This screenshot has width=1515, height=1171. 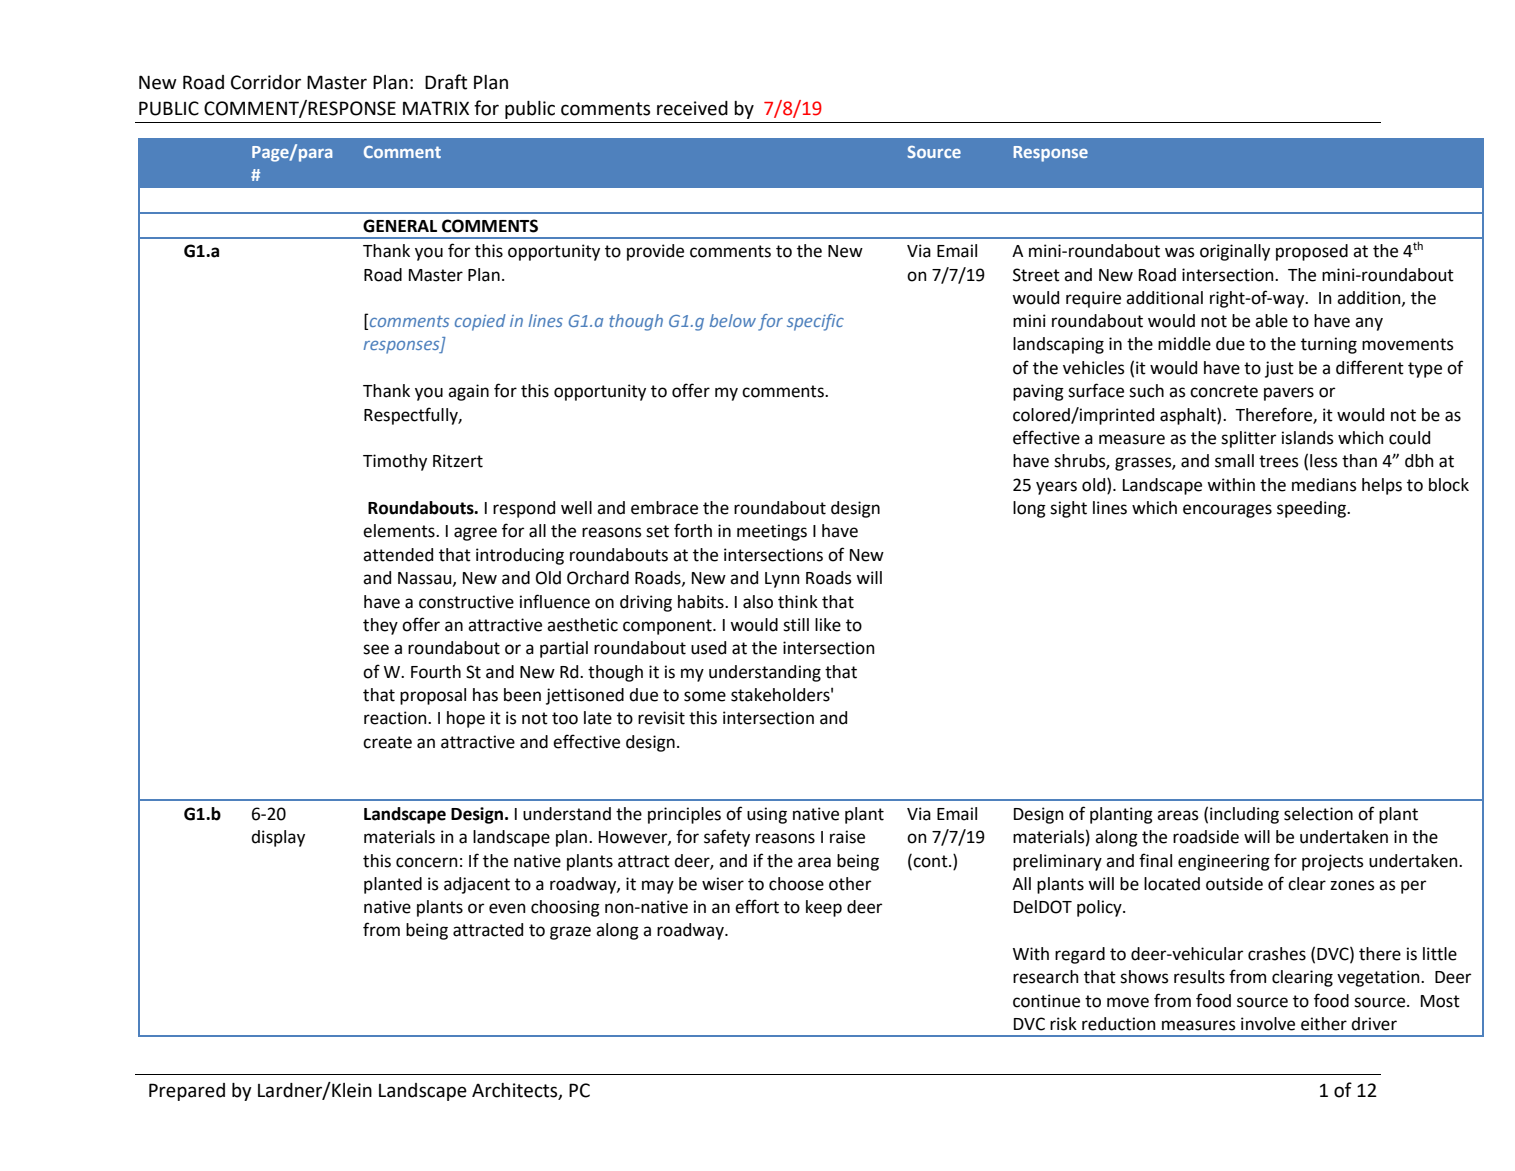 I want to click on MATRIX, so click(x=436, y=108).
